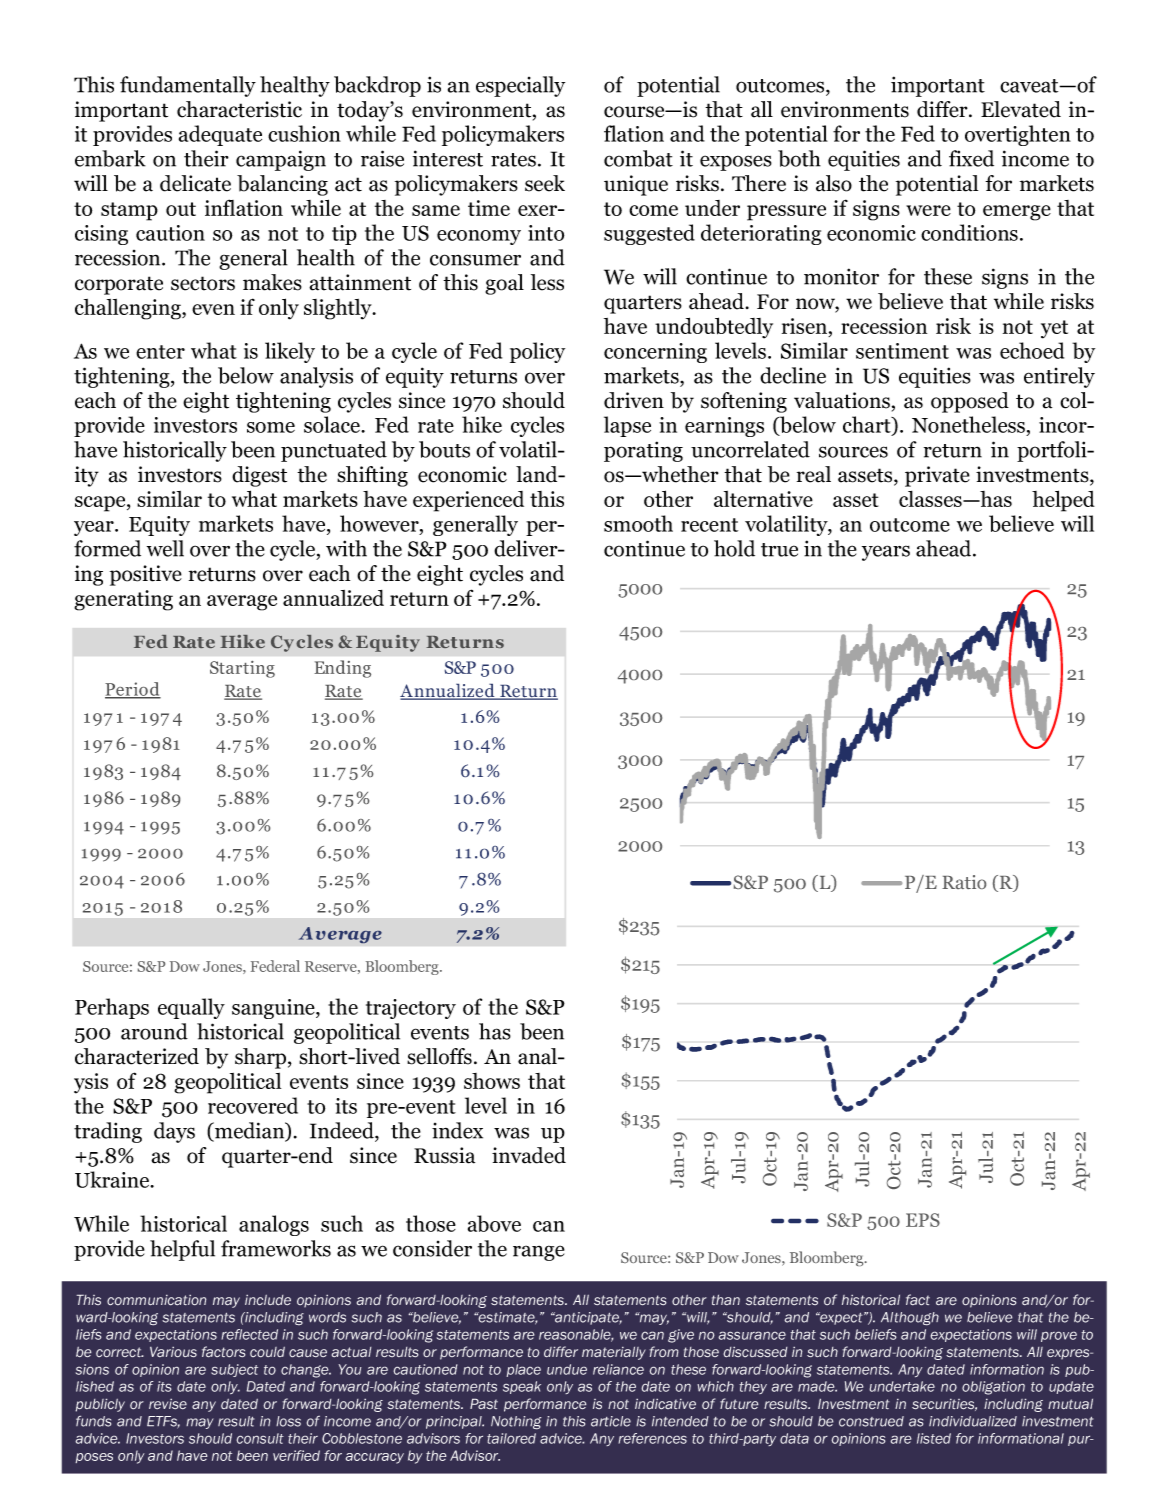 This screenshot has width=1169, height=1512. What do you see at coordinates (638, 158) in the screenshot?
I see `combat` at bounding box center [638, 158].
